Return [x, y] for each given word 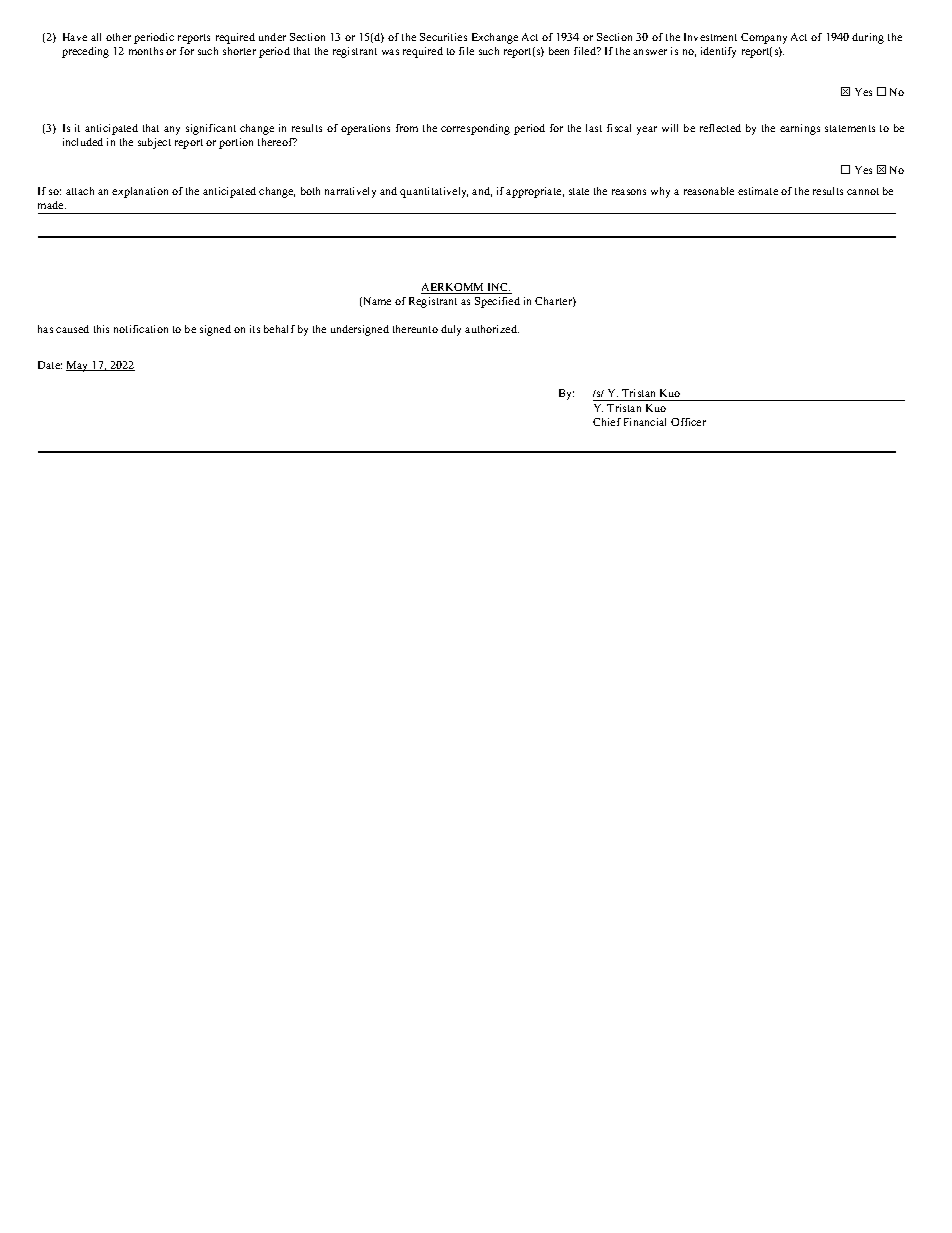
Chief [607, 422]
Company [764, 38]
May [78, 366]
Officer [688, 422]
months [146, 51]
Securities [443, 37]
